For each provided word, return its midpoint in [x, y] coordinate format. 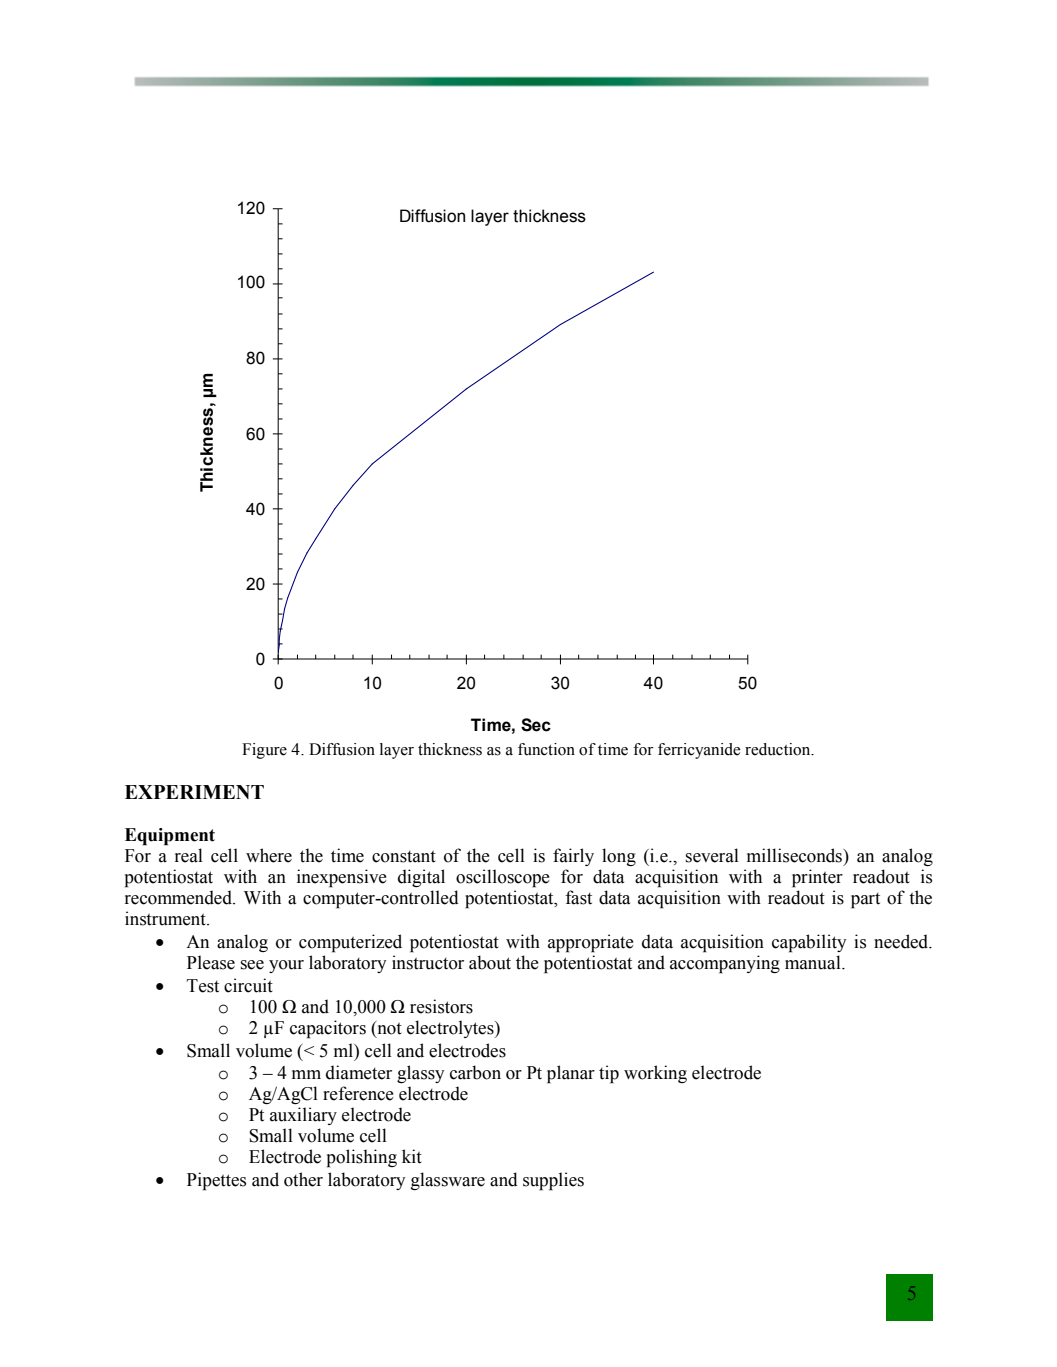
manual [814, 962]
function [546, 749]
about [490, 962]
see [252, 965]
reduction [779, 749]
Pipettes [216, 1181]
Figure [264, 751]
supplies [553, 1181]
